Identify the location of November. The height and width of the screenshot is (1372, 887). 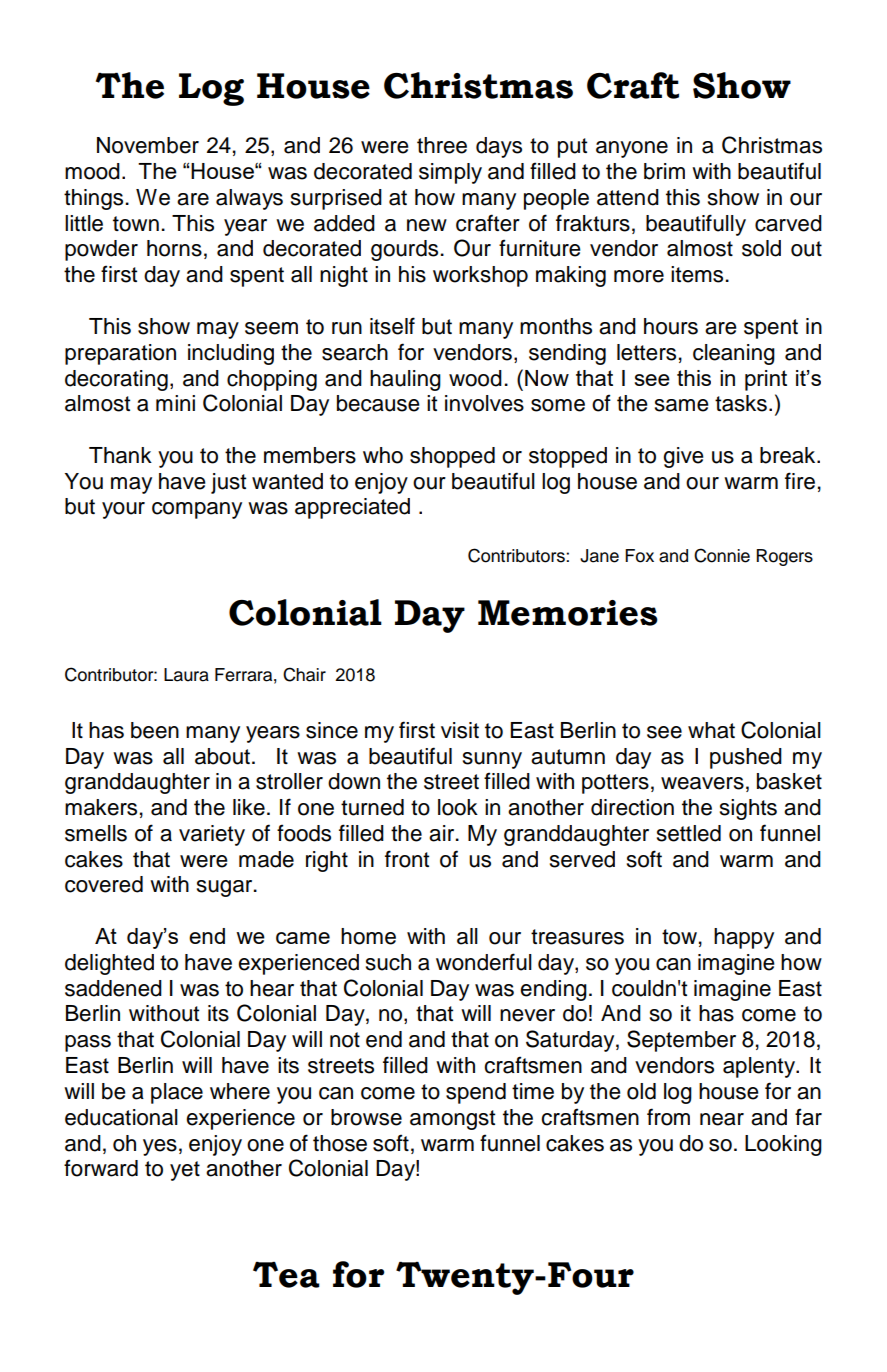
(148, 145).
